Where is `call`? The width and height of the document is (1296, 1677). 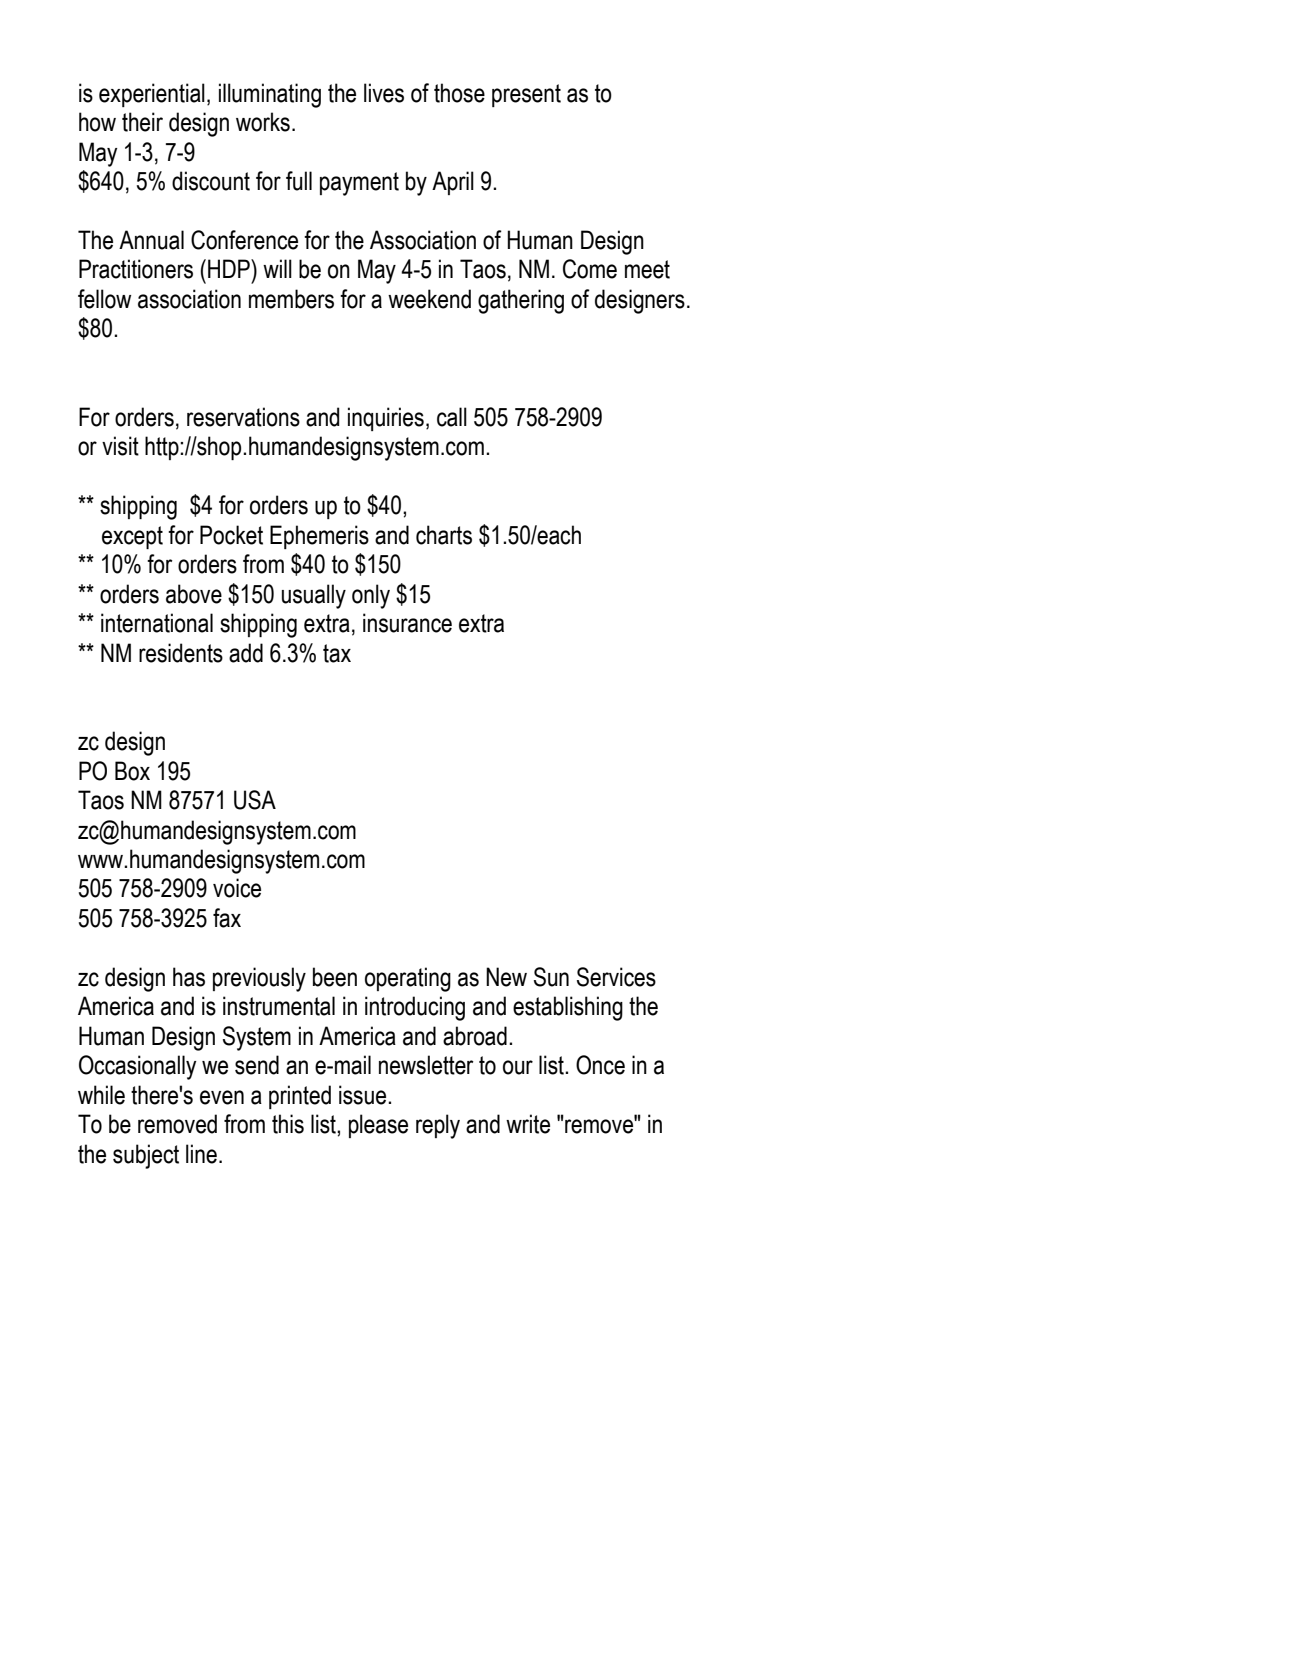 call is located at coordinates (452, 417).
